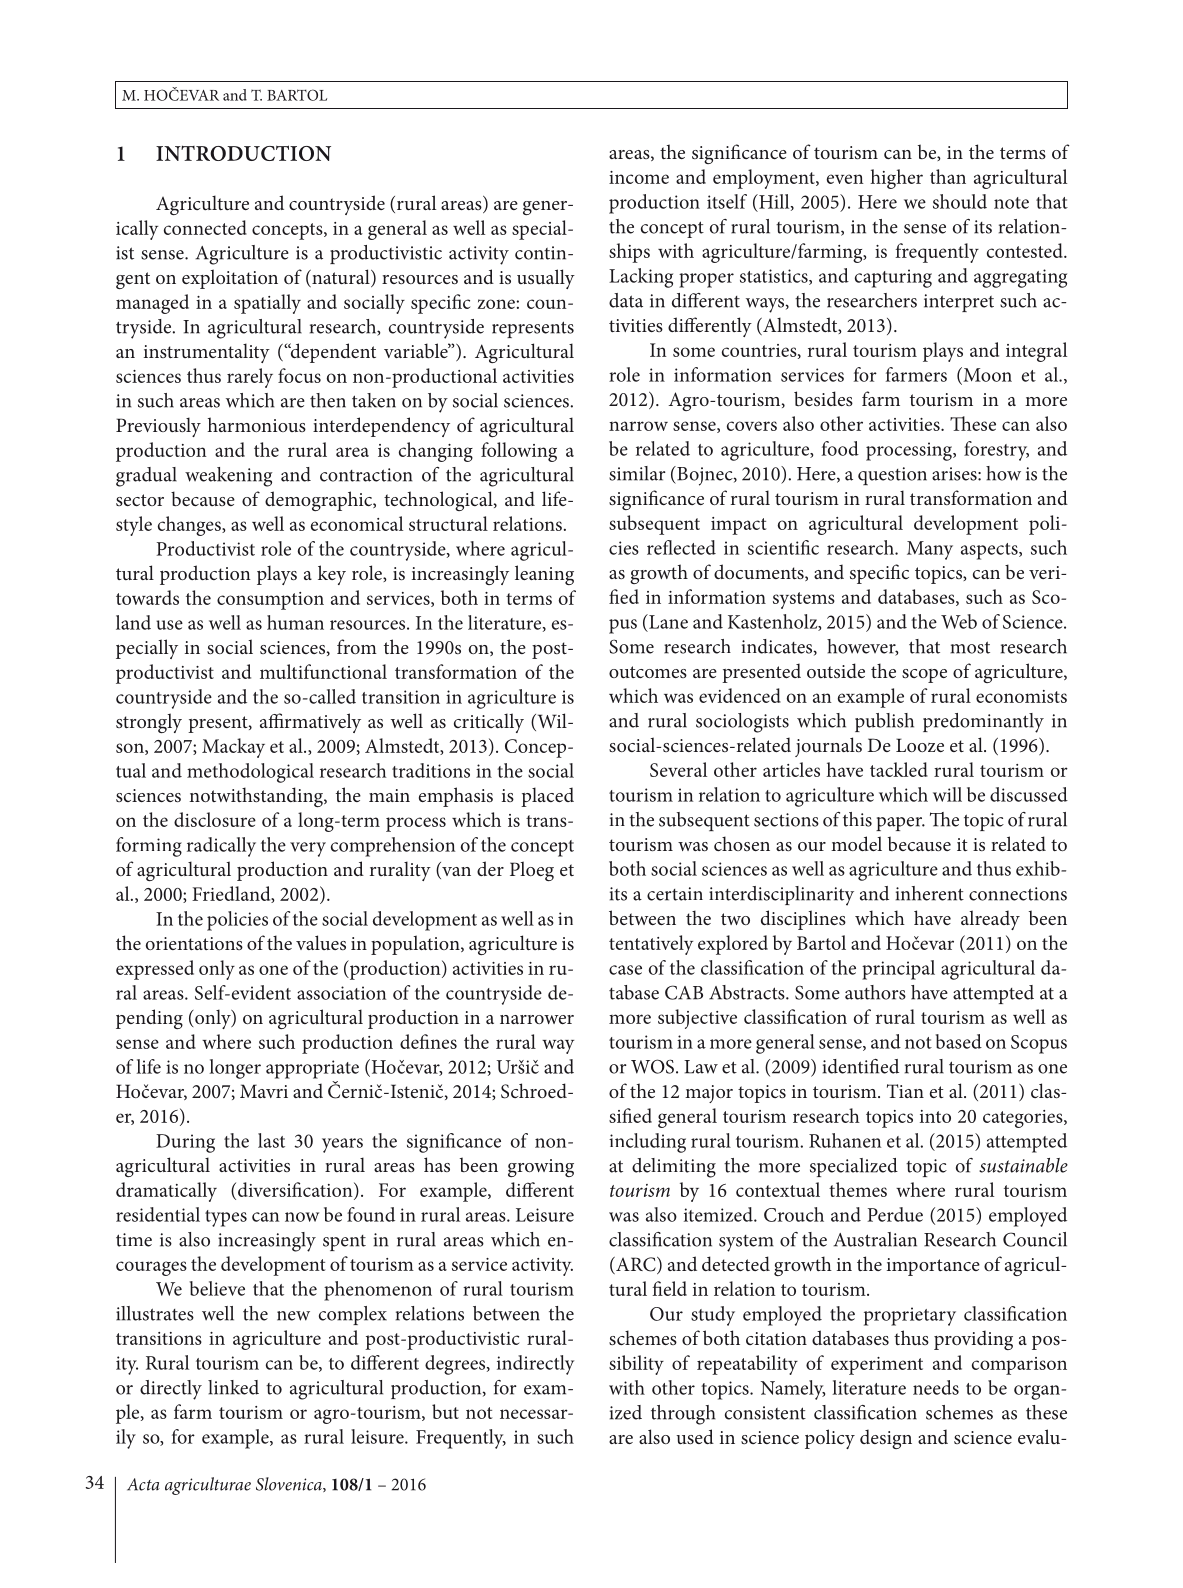 This document has height=1588, width=1183. I want to click on than, so click(948, 176).
